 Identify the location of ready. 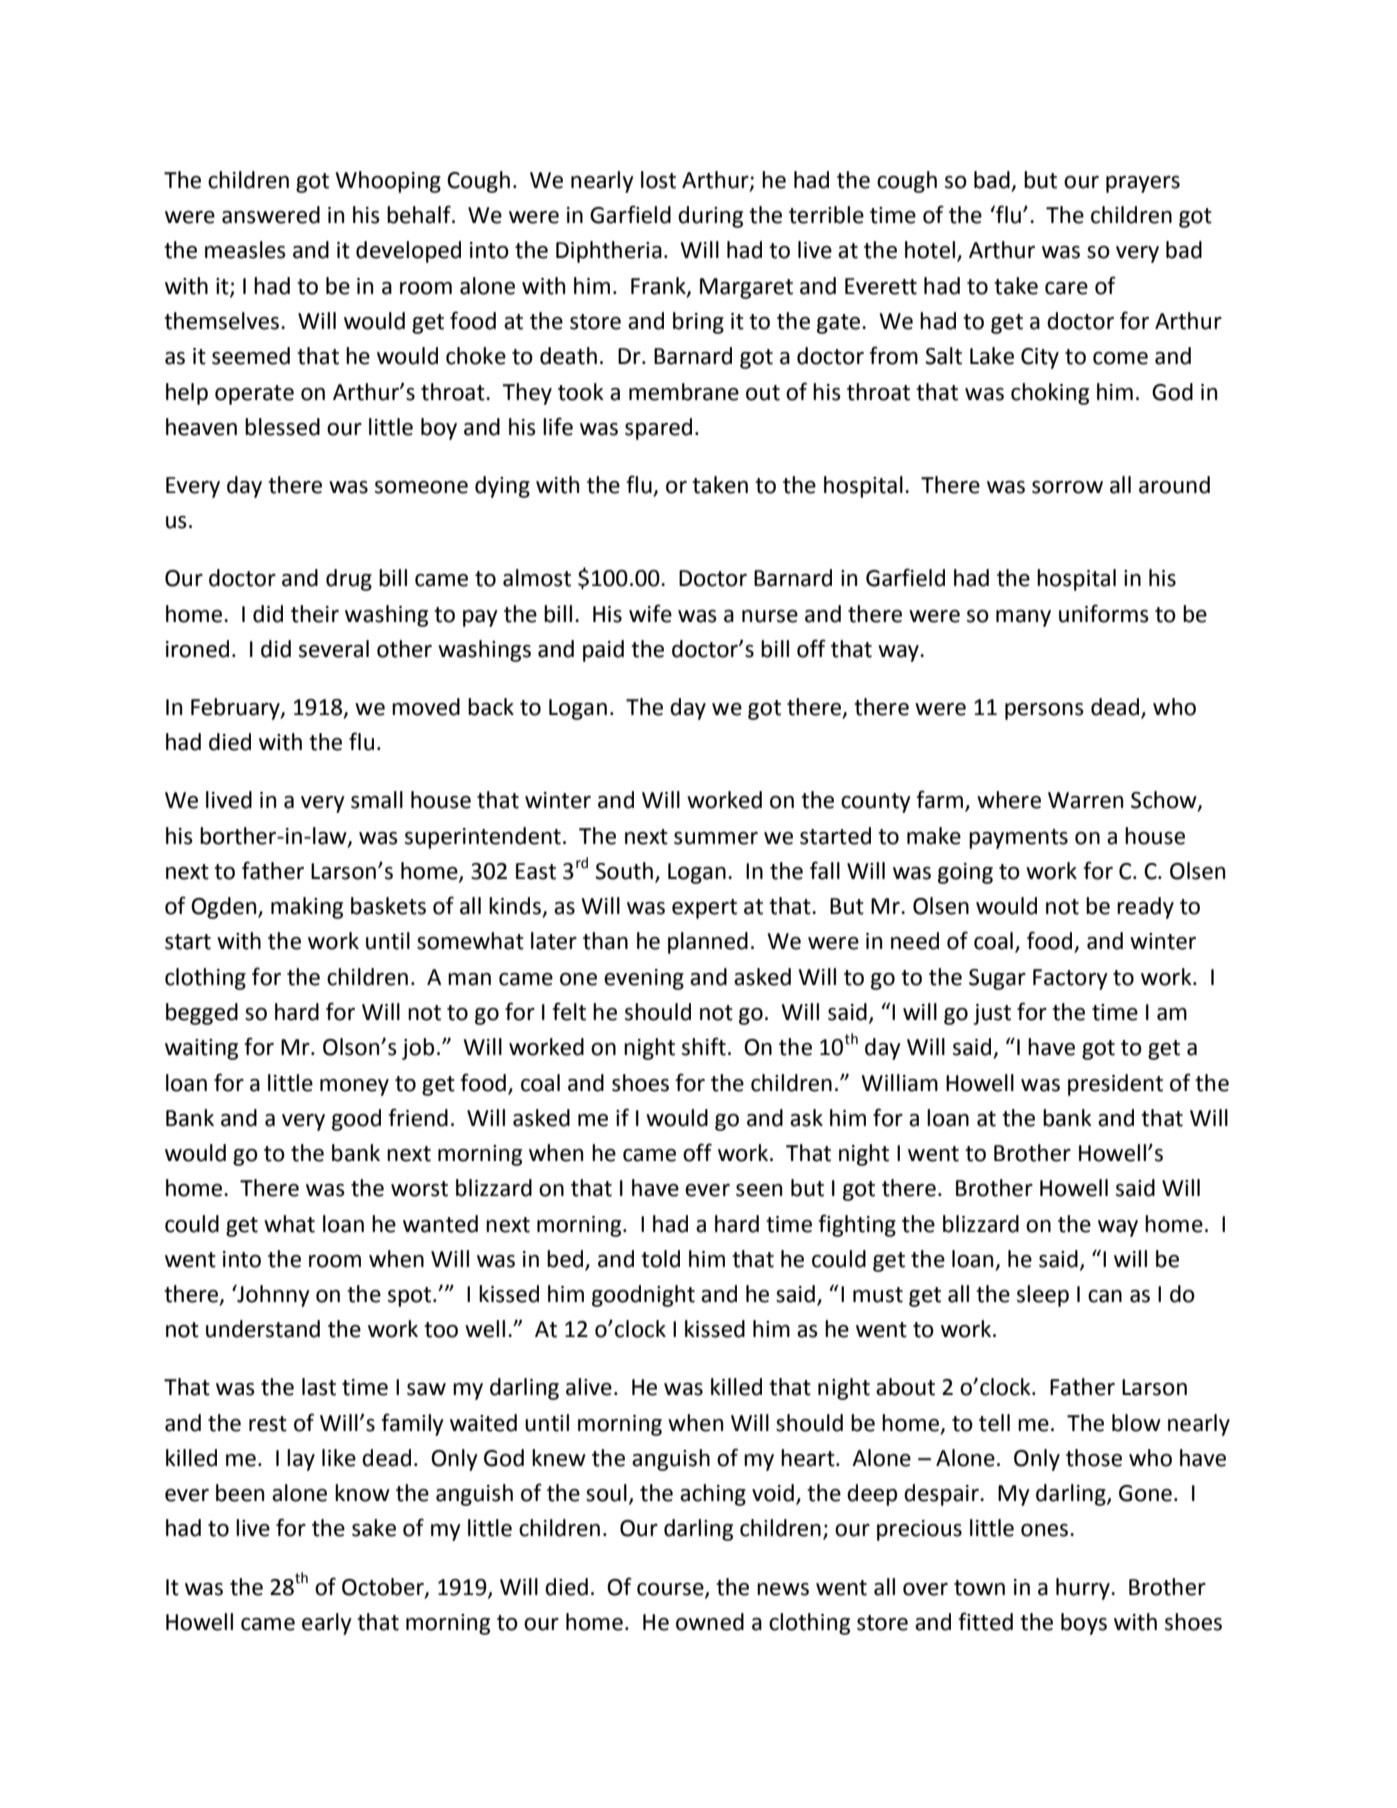
(1145, 908).
